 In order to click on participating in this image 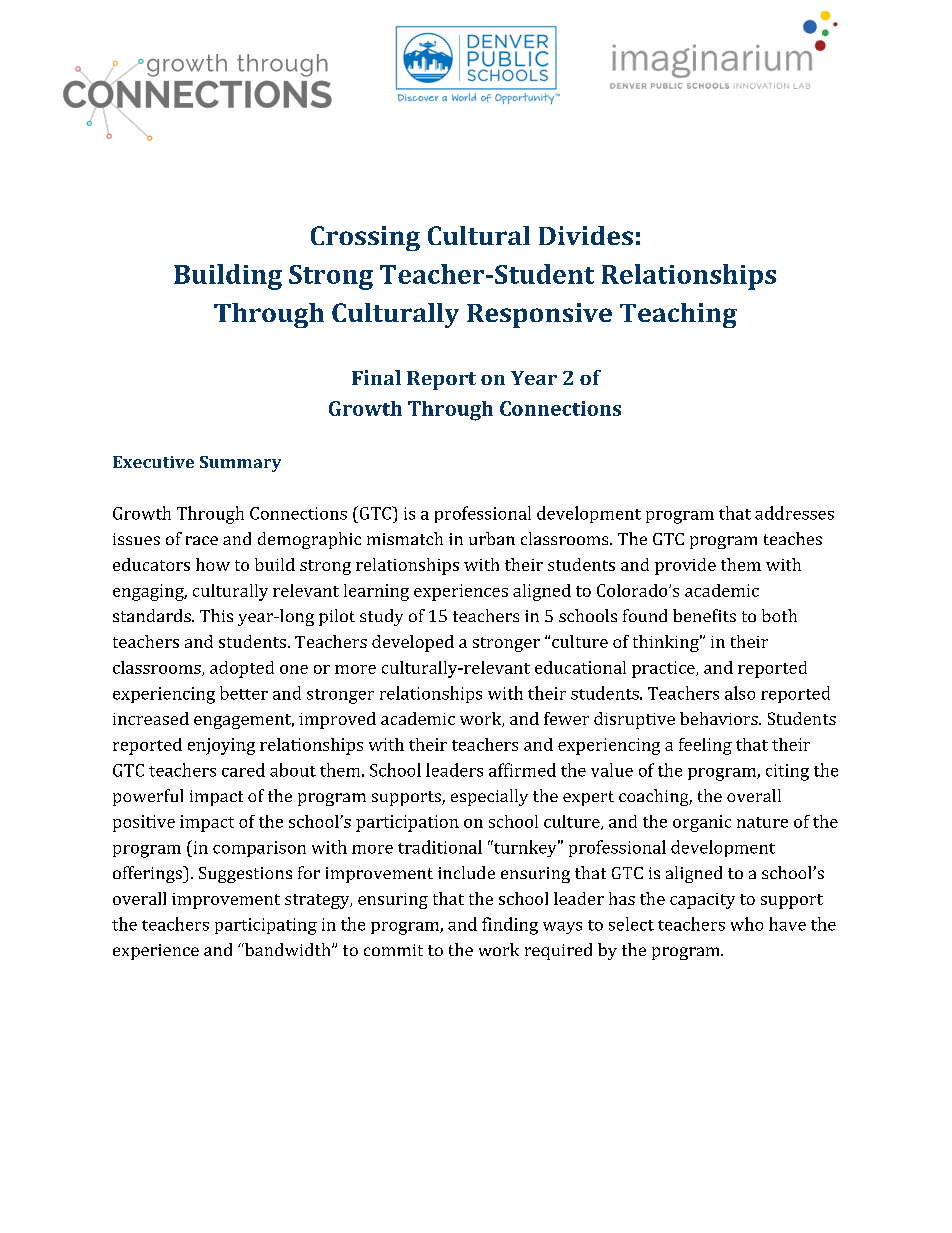, I will do `click(266, 926)`.
